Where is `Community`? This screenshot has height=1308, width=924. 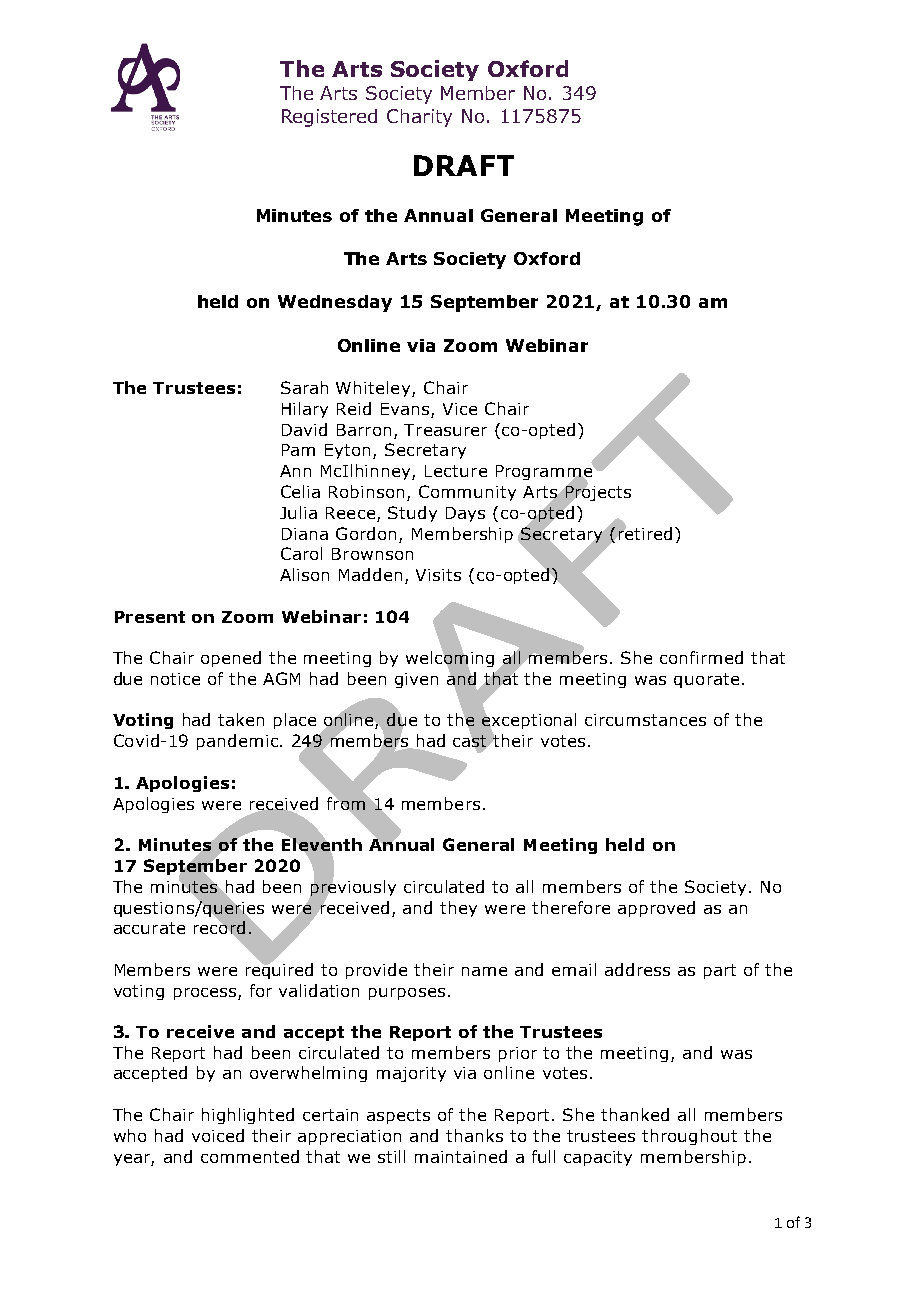 Community is located at coordinates (467, 493).
